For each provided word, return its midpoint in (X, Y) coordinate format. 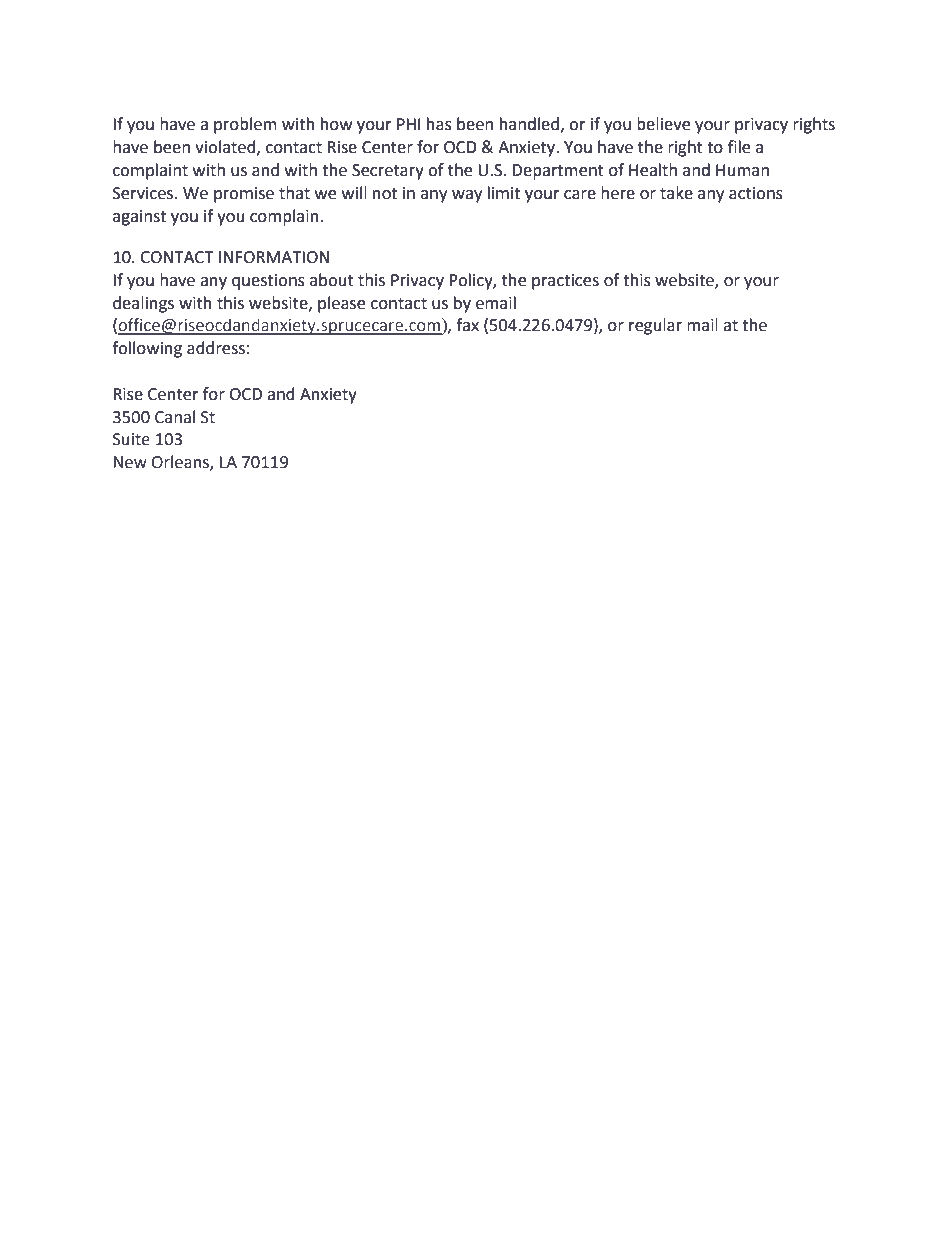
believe (663, 124)
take (676, 193)
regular (655, 326)
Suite (131, 439)
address (216, 348)
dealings (143, 304)
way (467, 196)
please (341, 304)
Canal (175, 417)
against (139, 218)
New (130, 462)
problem (245, 125)
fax (467, 325)
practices (565, 282)
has (439, 124)
